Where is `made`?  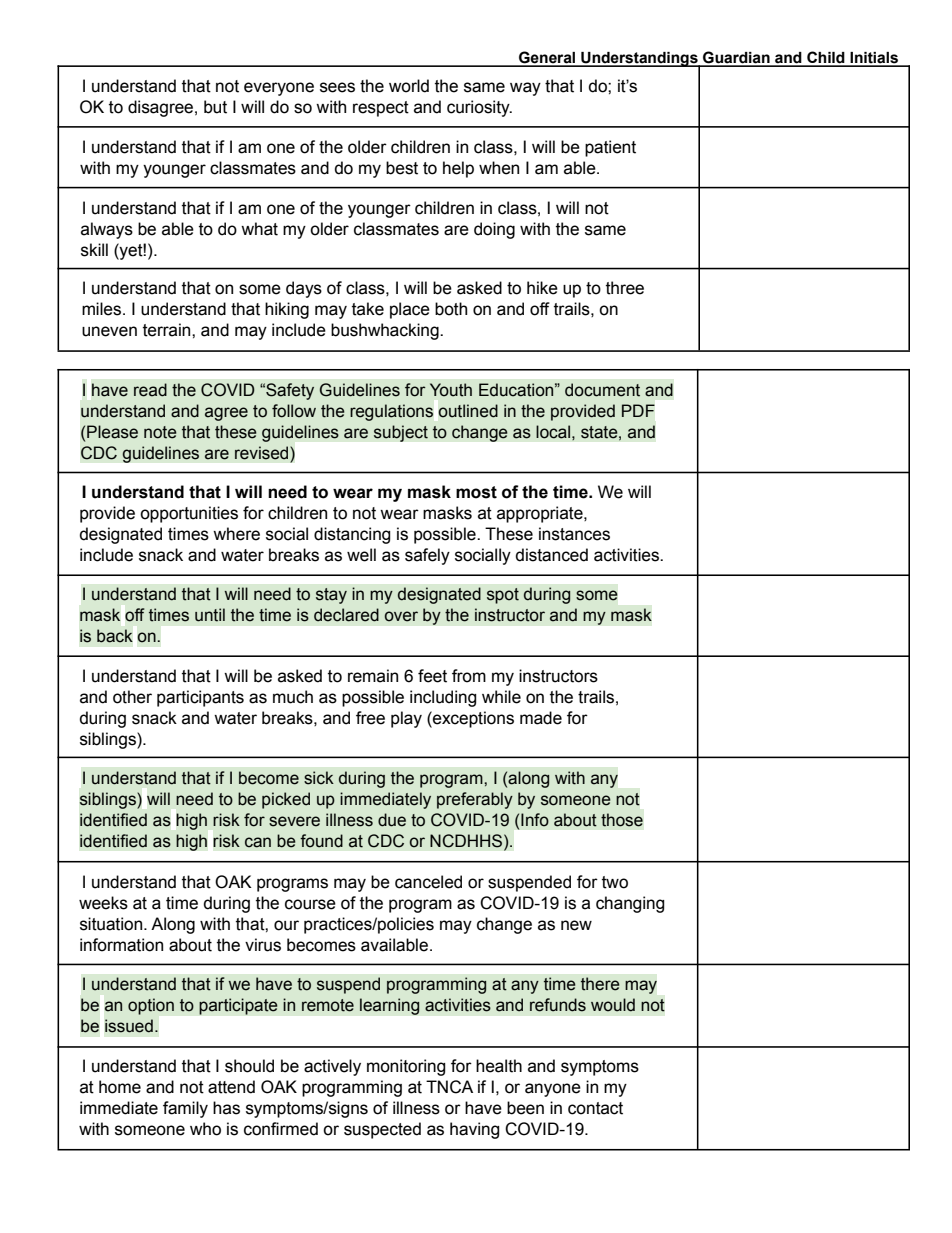
made is located at coordinates (541, 718).
